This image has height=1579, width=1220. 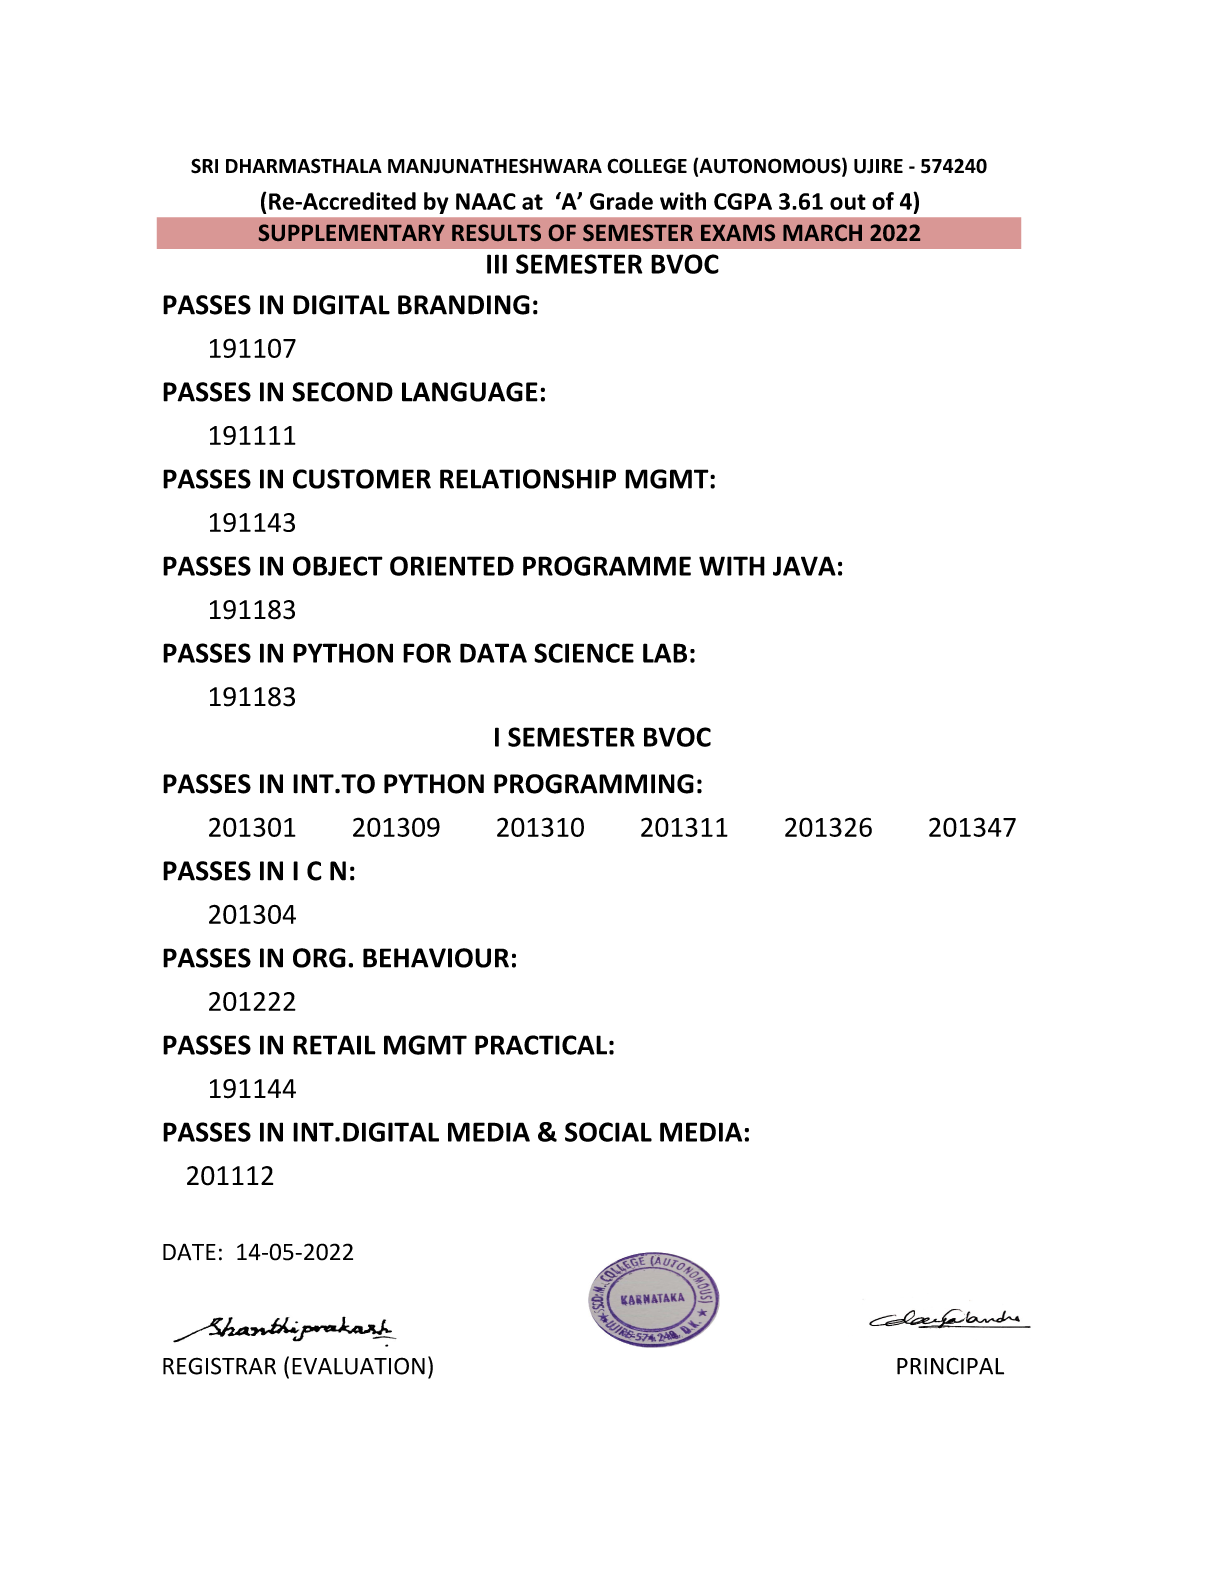 I want to click on EVALUATION, so click(x=358, y=1366).
